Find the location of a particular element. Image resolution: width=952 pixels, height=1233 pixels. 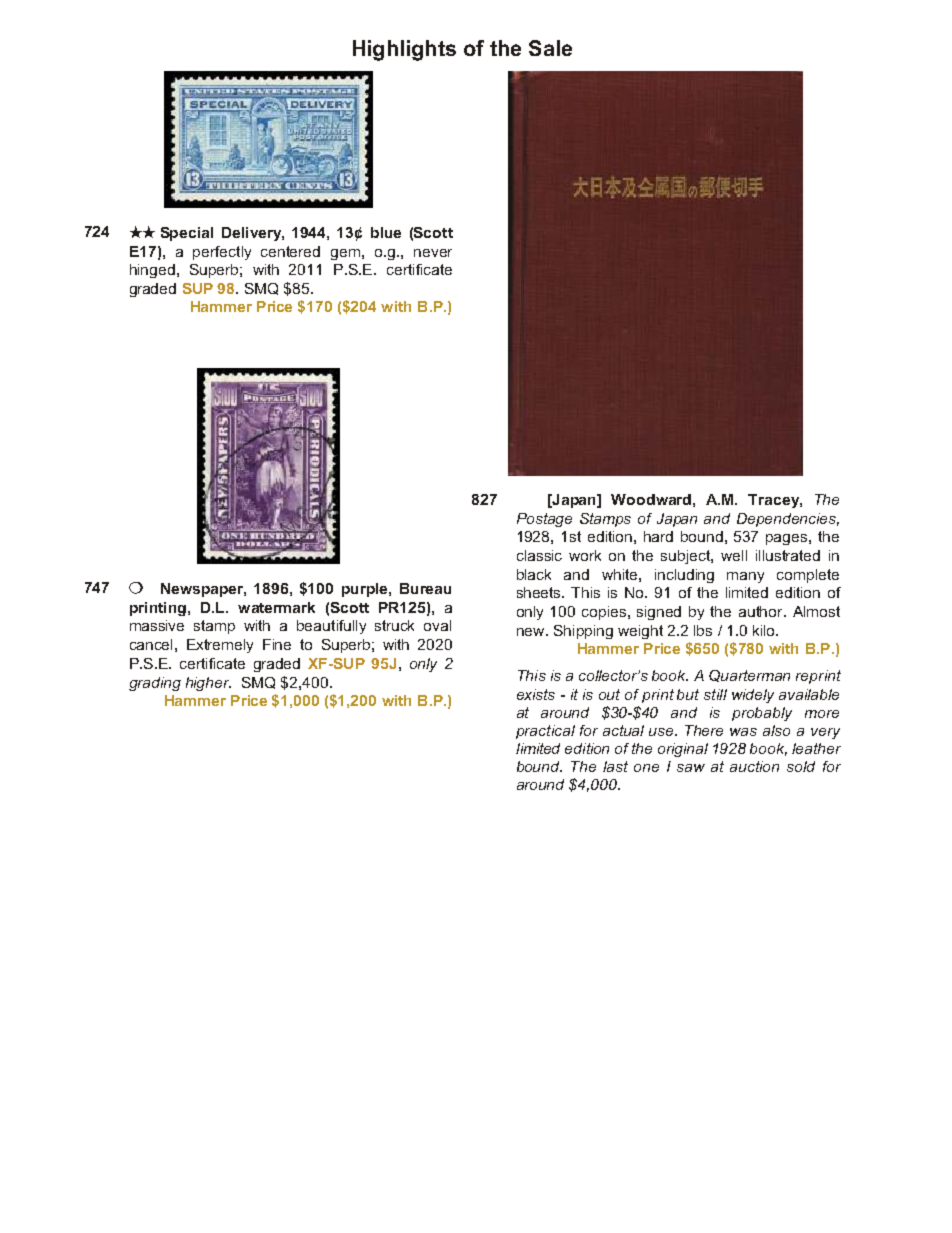

hinged is located at coordinates (152, 271).
